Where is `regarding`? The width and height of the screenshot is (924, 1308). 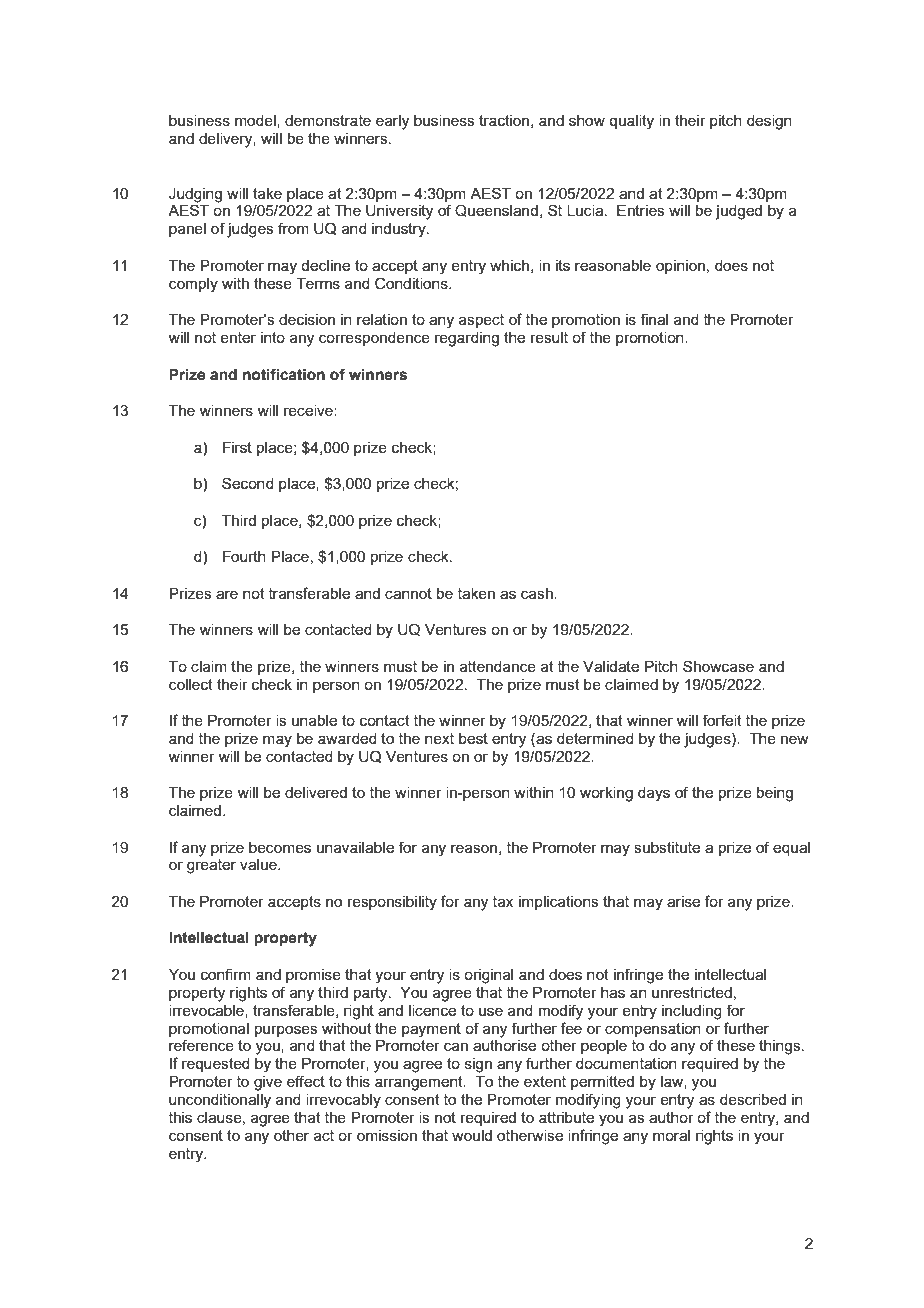
regarding is located at coordinates (467, 339).
